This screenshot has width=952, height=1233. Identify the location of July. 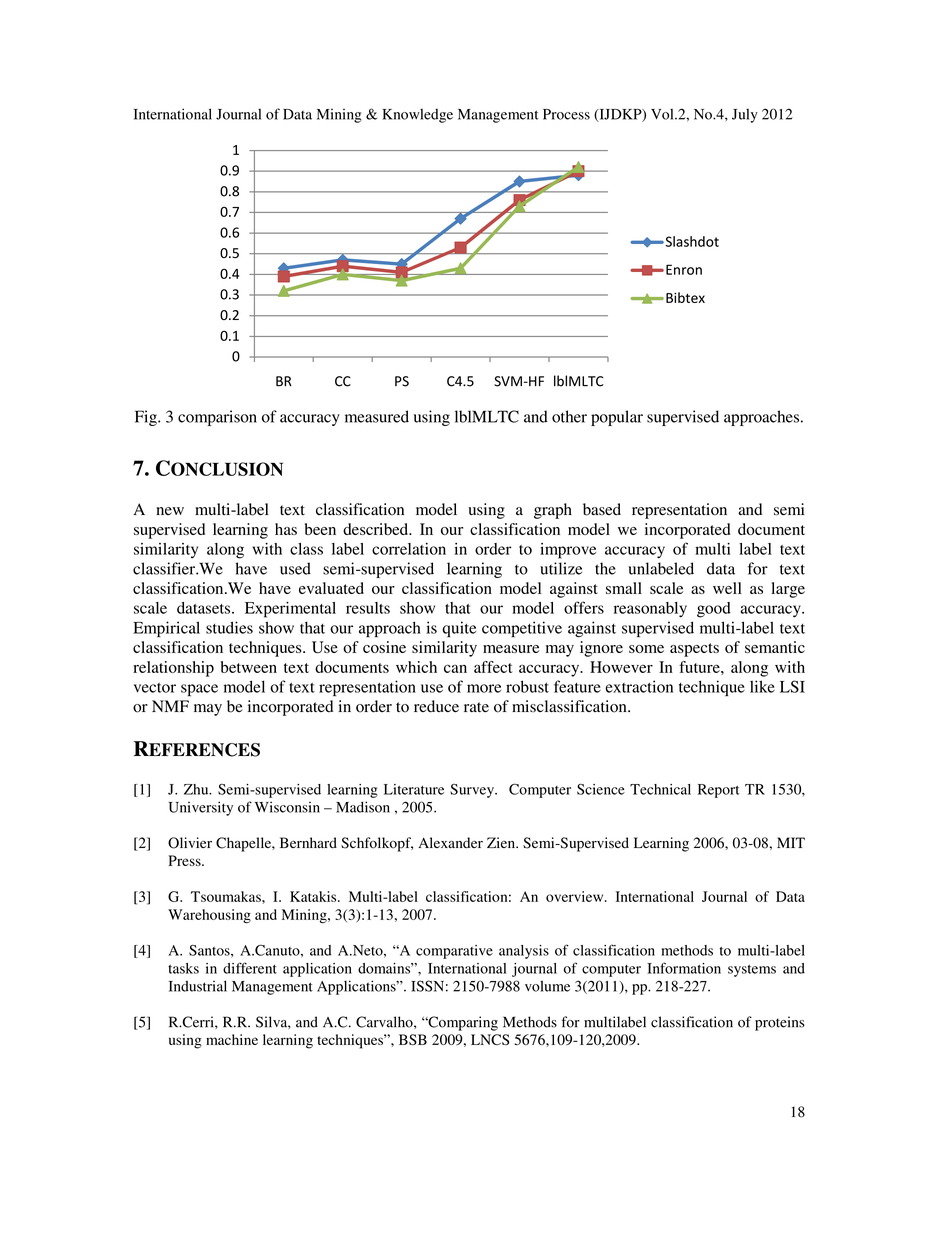
(745, 116).
